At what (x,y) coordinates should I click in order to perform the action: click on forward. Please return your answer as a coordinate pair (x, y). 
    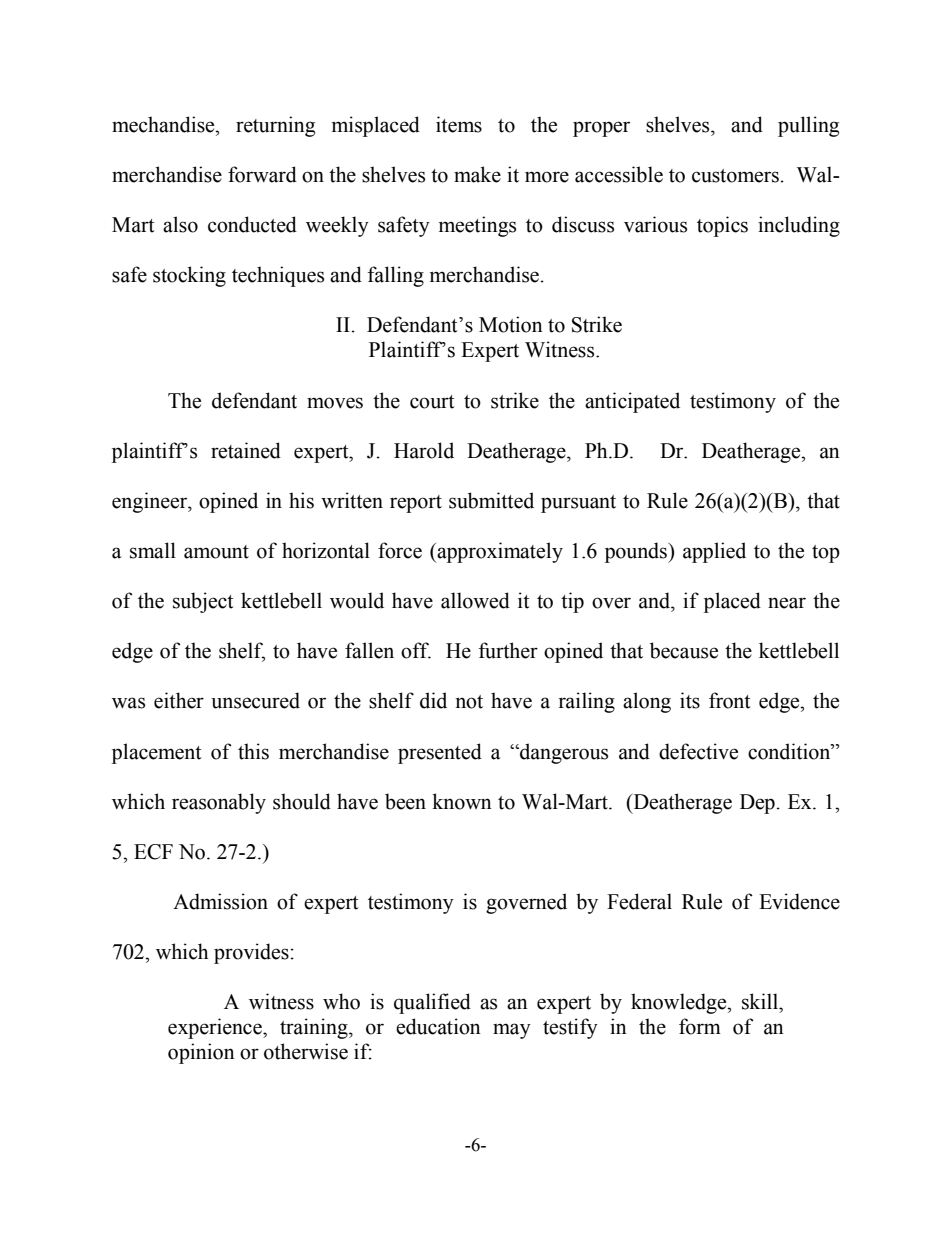
    Looking at the image, I should click on (262, 174).
